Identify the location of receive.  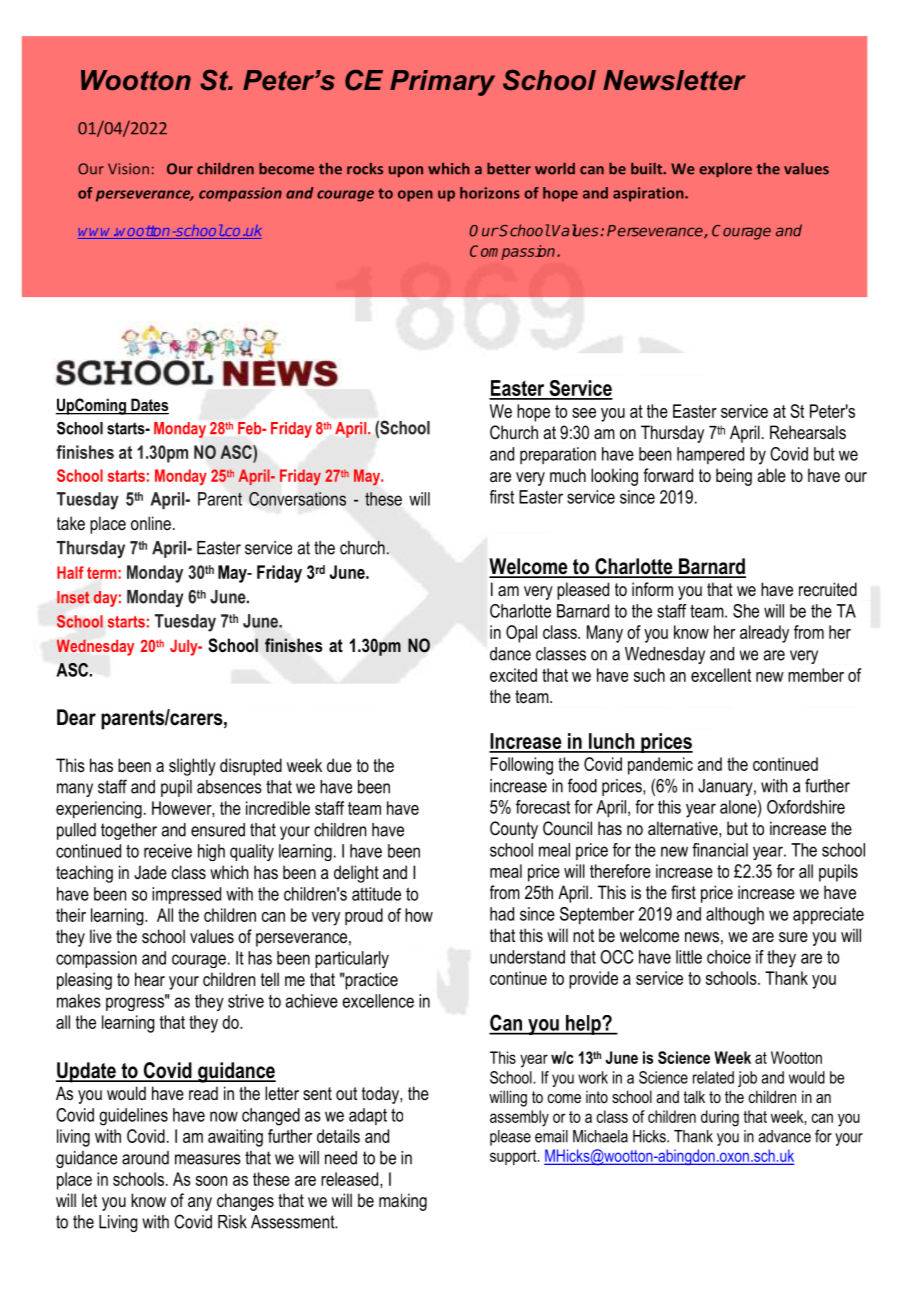
(168, 851).
